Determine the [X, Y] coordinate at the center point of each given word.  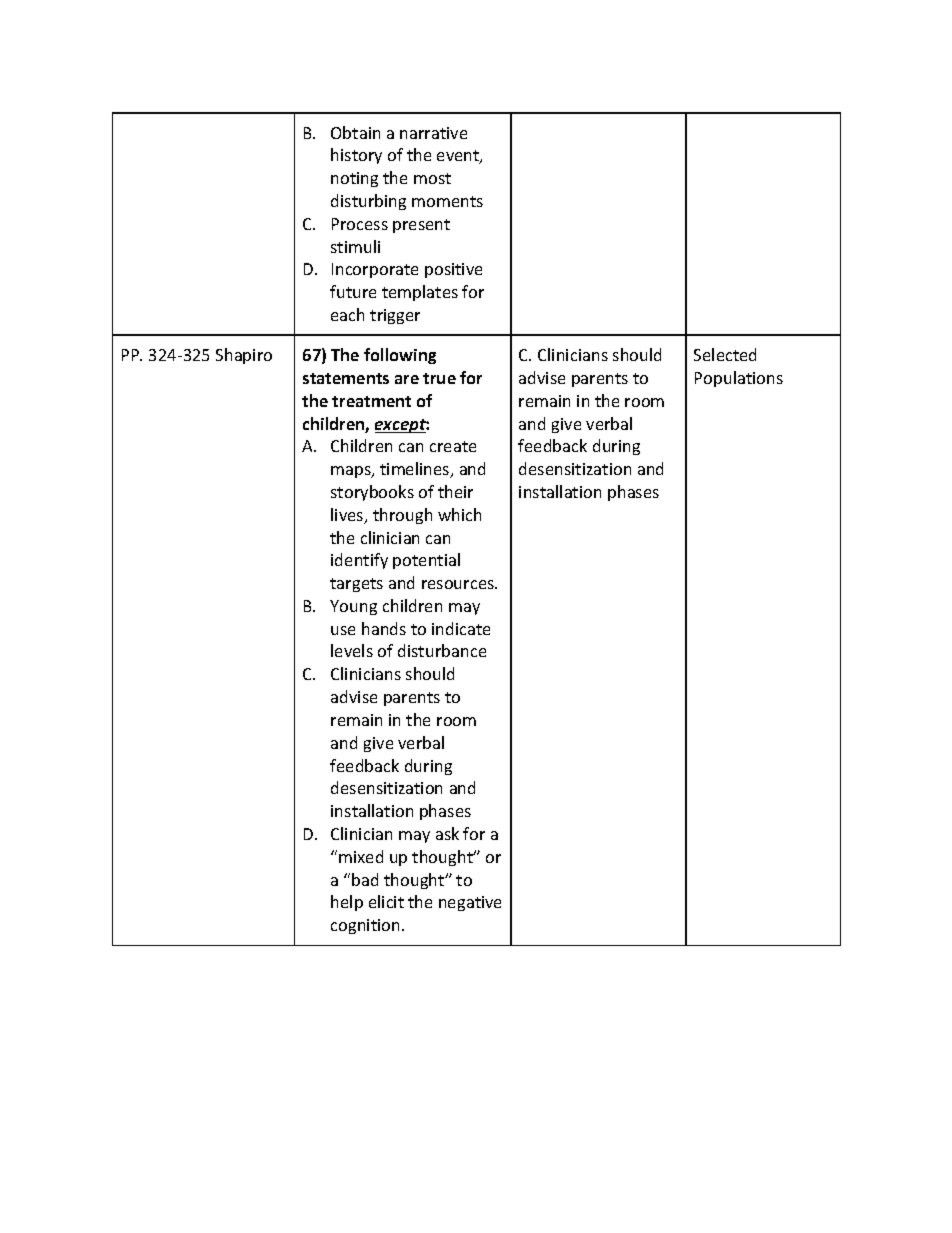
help [347, 903]
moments [447, 201]
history [356, 156]
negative [470, 903]
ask [447, 833]
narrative [433, 133]
